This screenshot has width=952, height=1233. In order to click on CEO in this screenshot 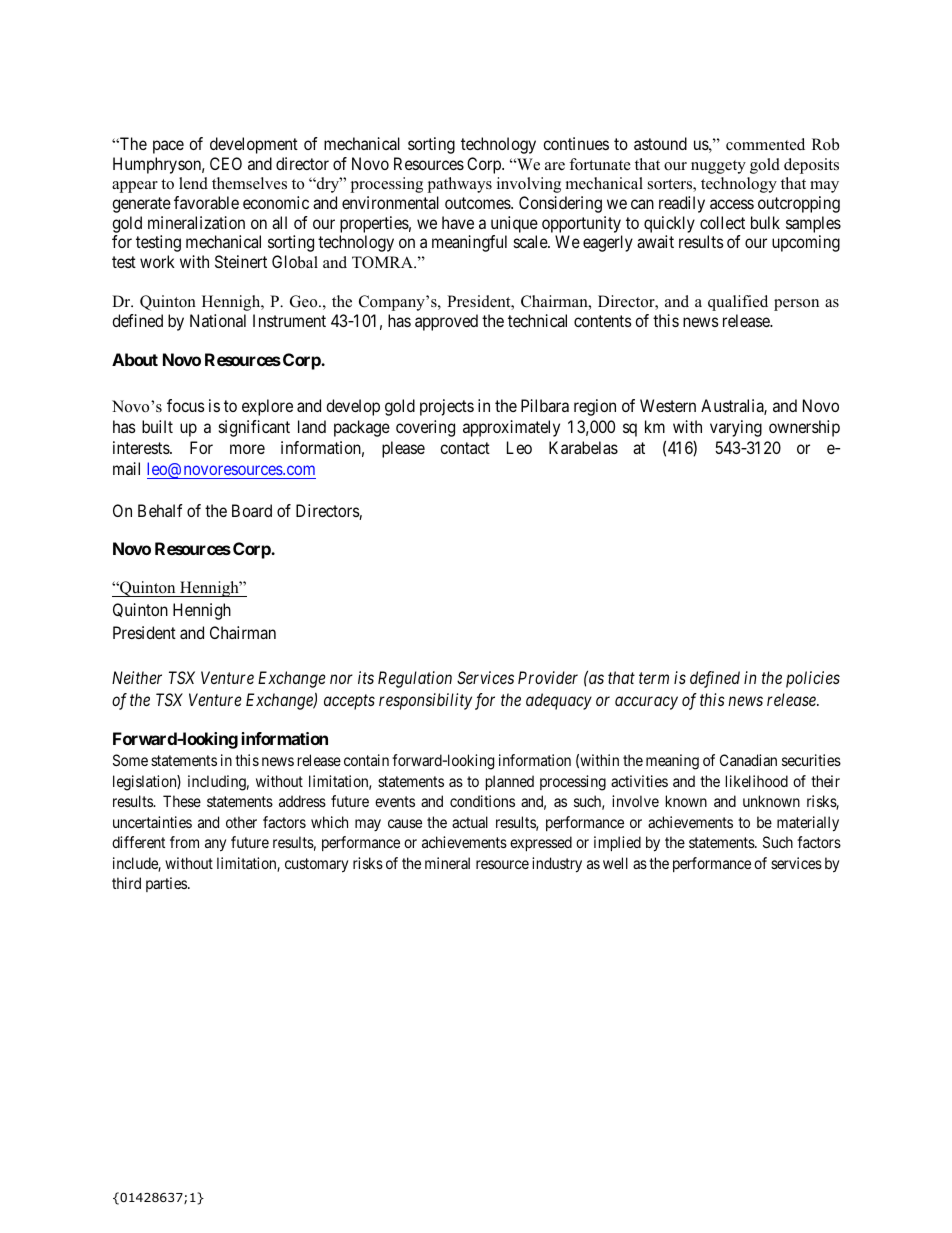, I will do `click(226, 163)`.
